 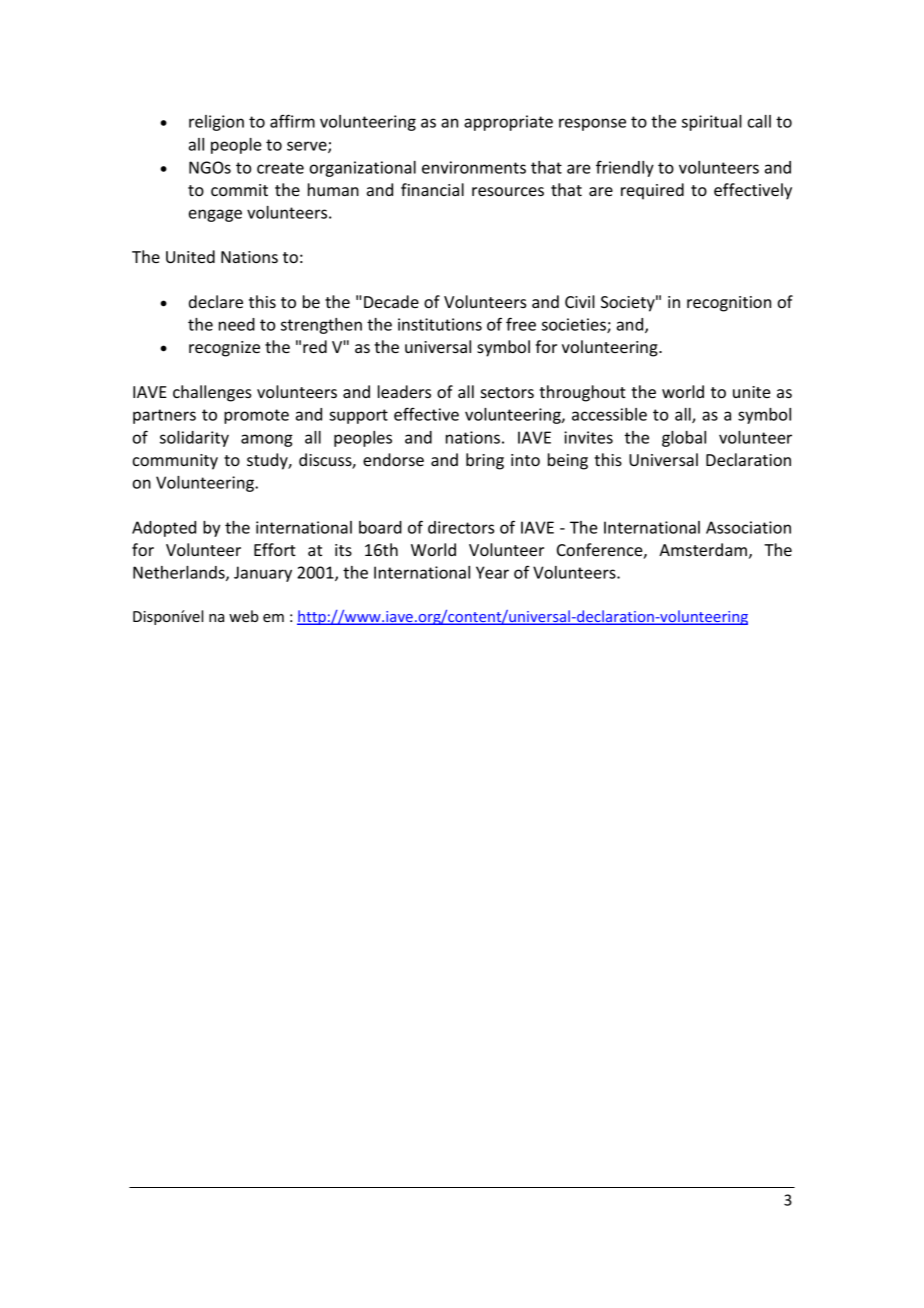 What do you see at coordinates (216, 123) in the page?
I see `religion` at bounding box center [216, 123].
